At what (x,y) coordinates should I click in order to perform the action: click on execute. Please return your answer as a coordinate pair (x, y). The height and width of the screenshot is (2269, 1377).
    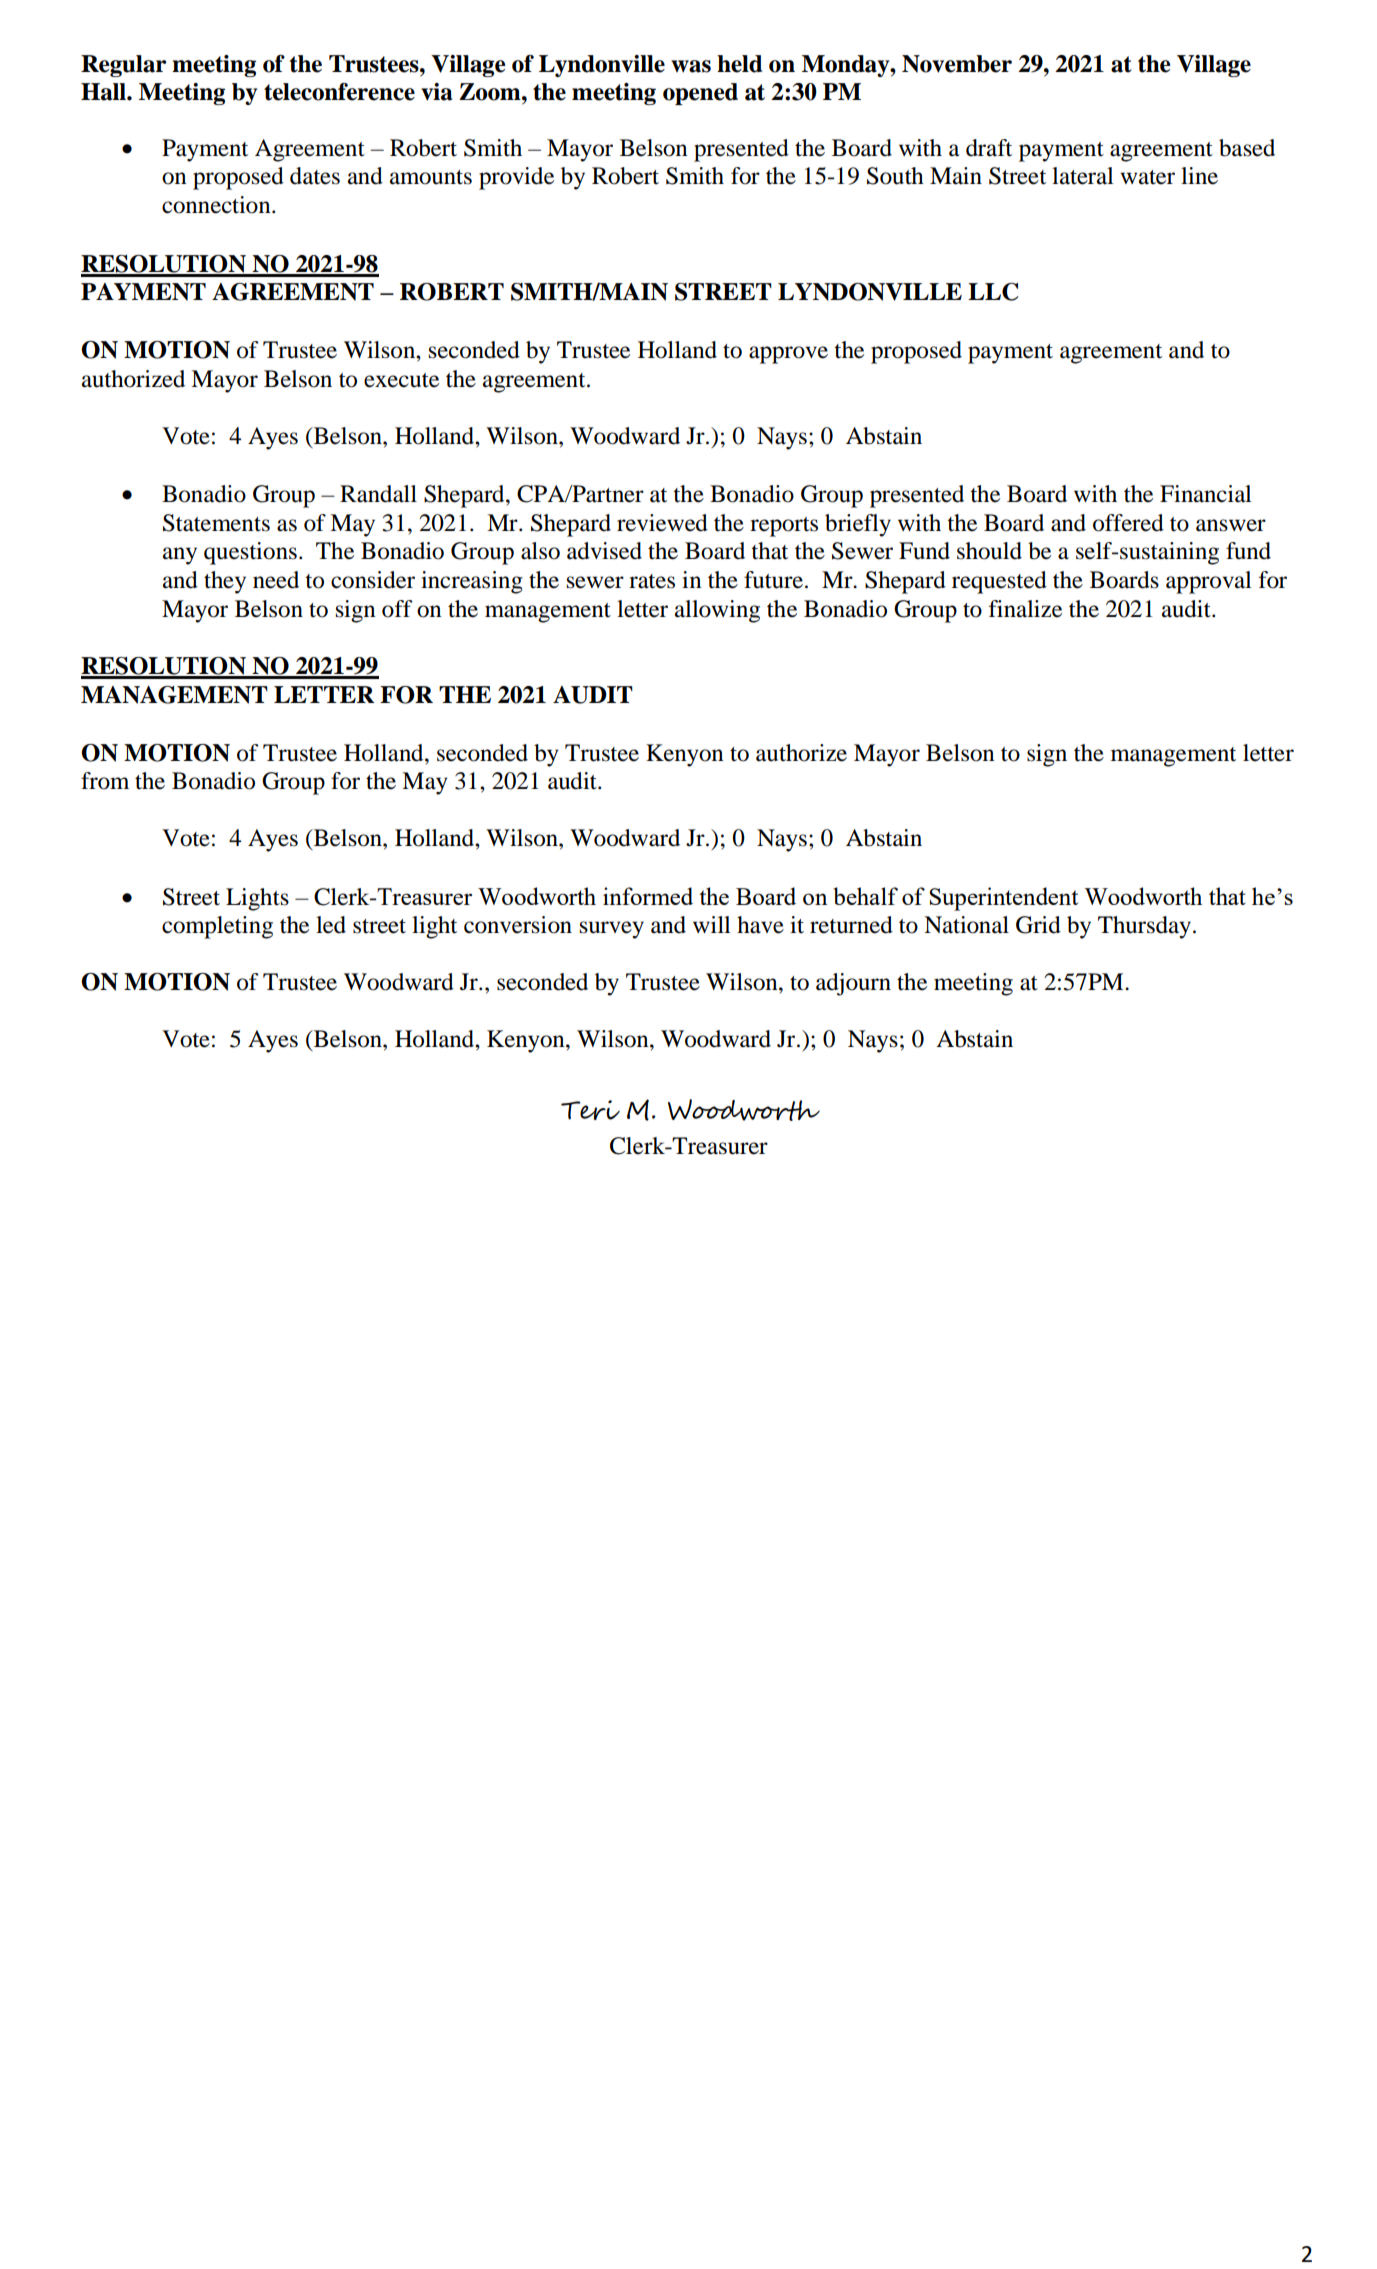
    Looking at the image, I should click on (401, 380).
